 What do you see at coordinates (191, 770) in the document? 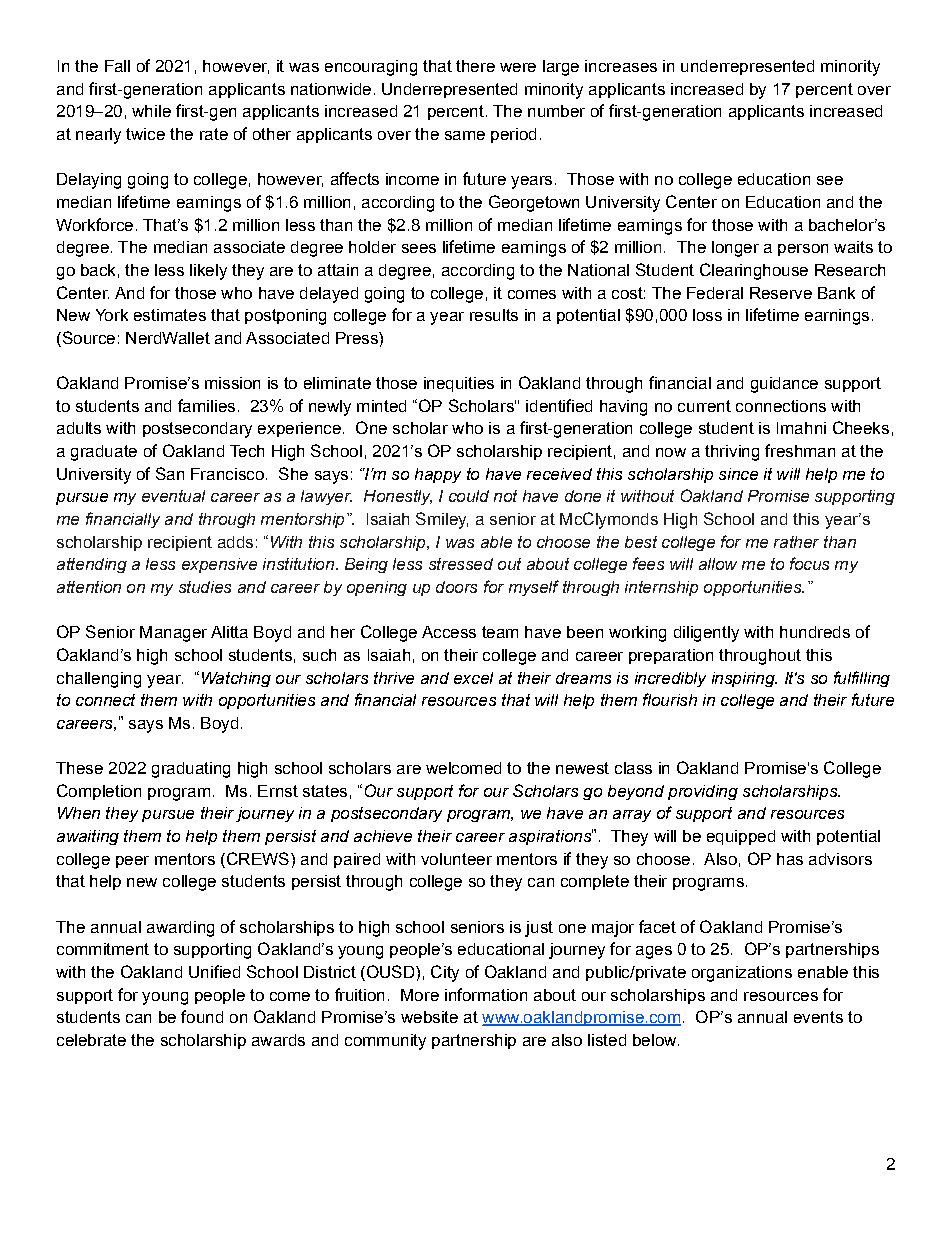
I see `graduating` at bounding box center [191, 770].
